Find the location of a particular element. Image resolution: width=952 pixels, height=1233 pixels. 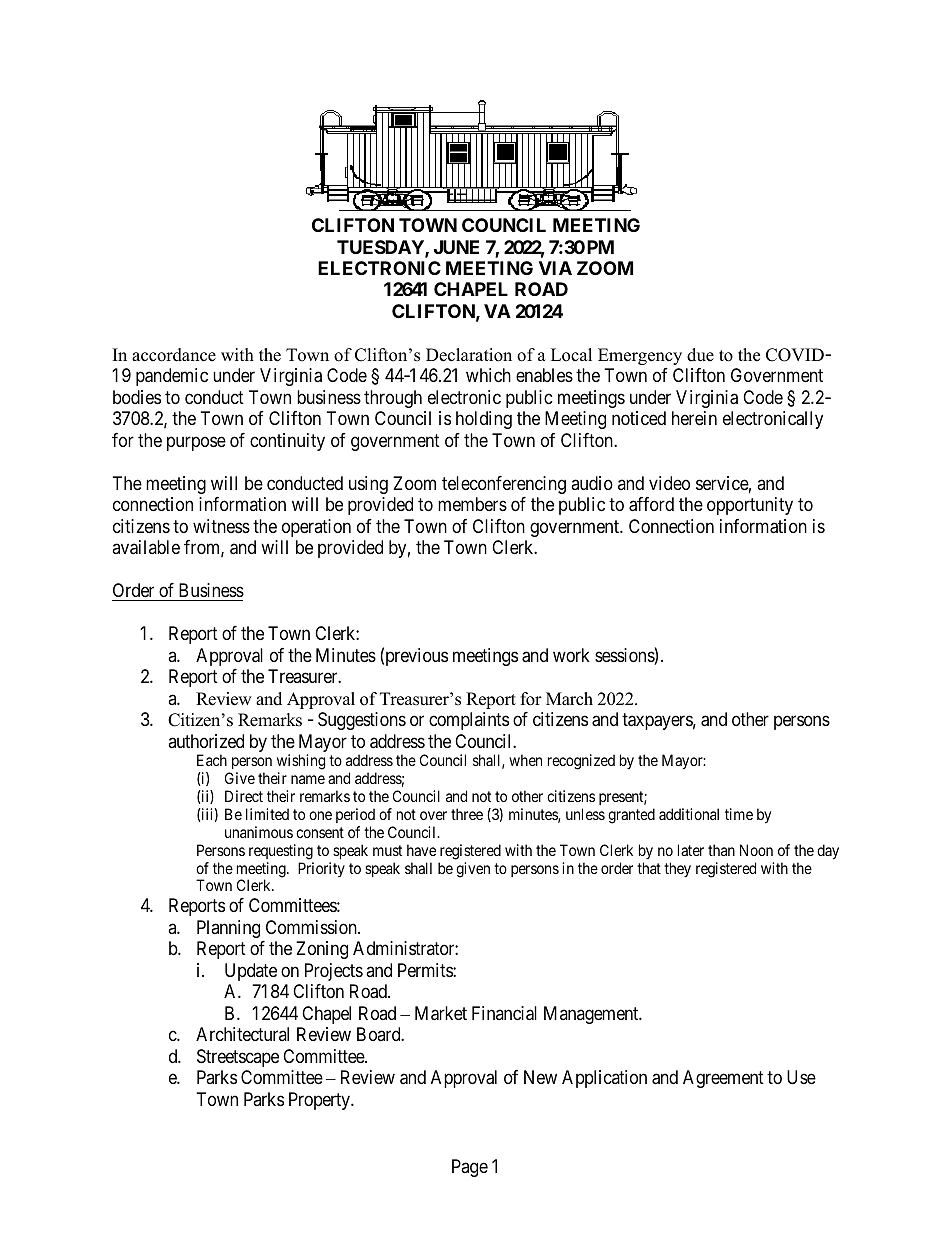

March is located at coordinates (569, 699).
